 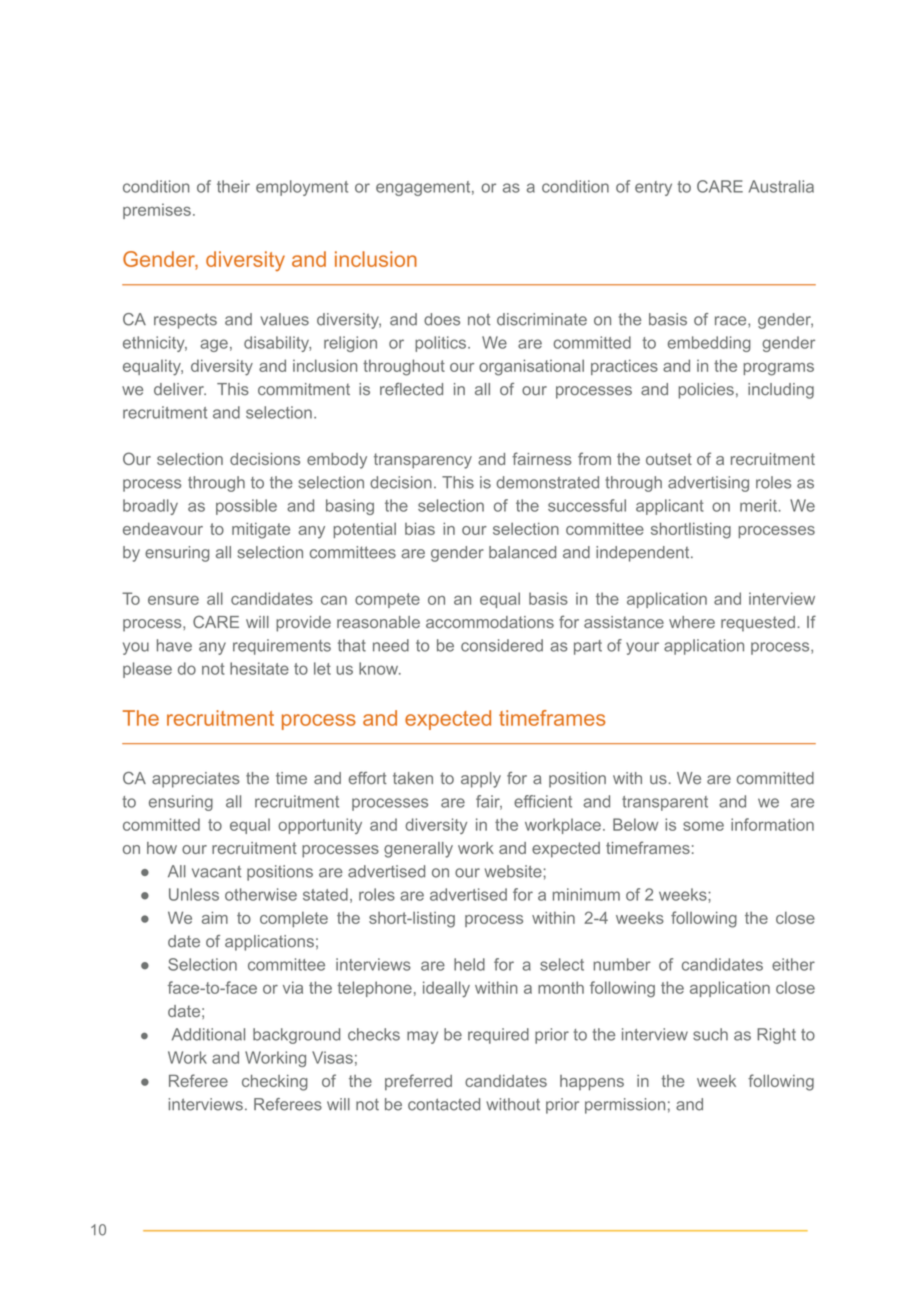 I want to click on such, so click(x=710, y=1034).
